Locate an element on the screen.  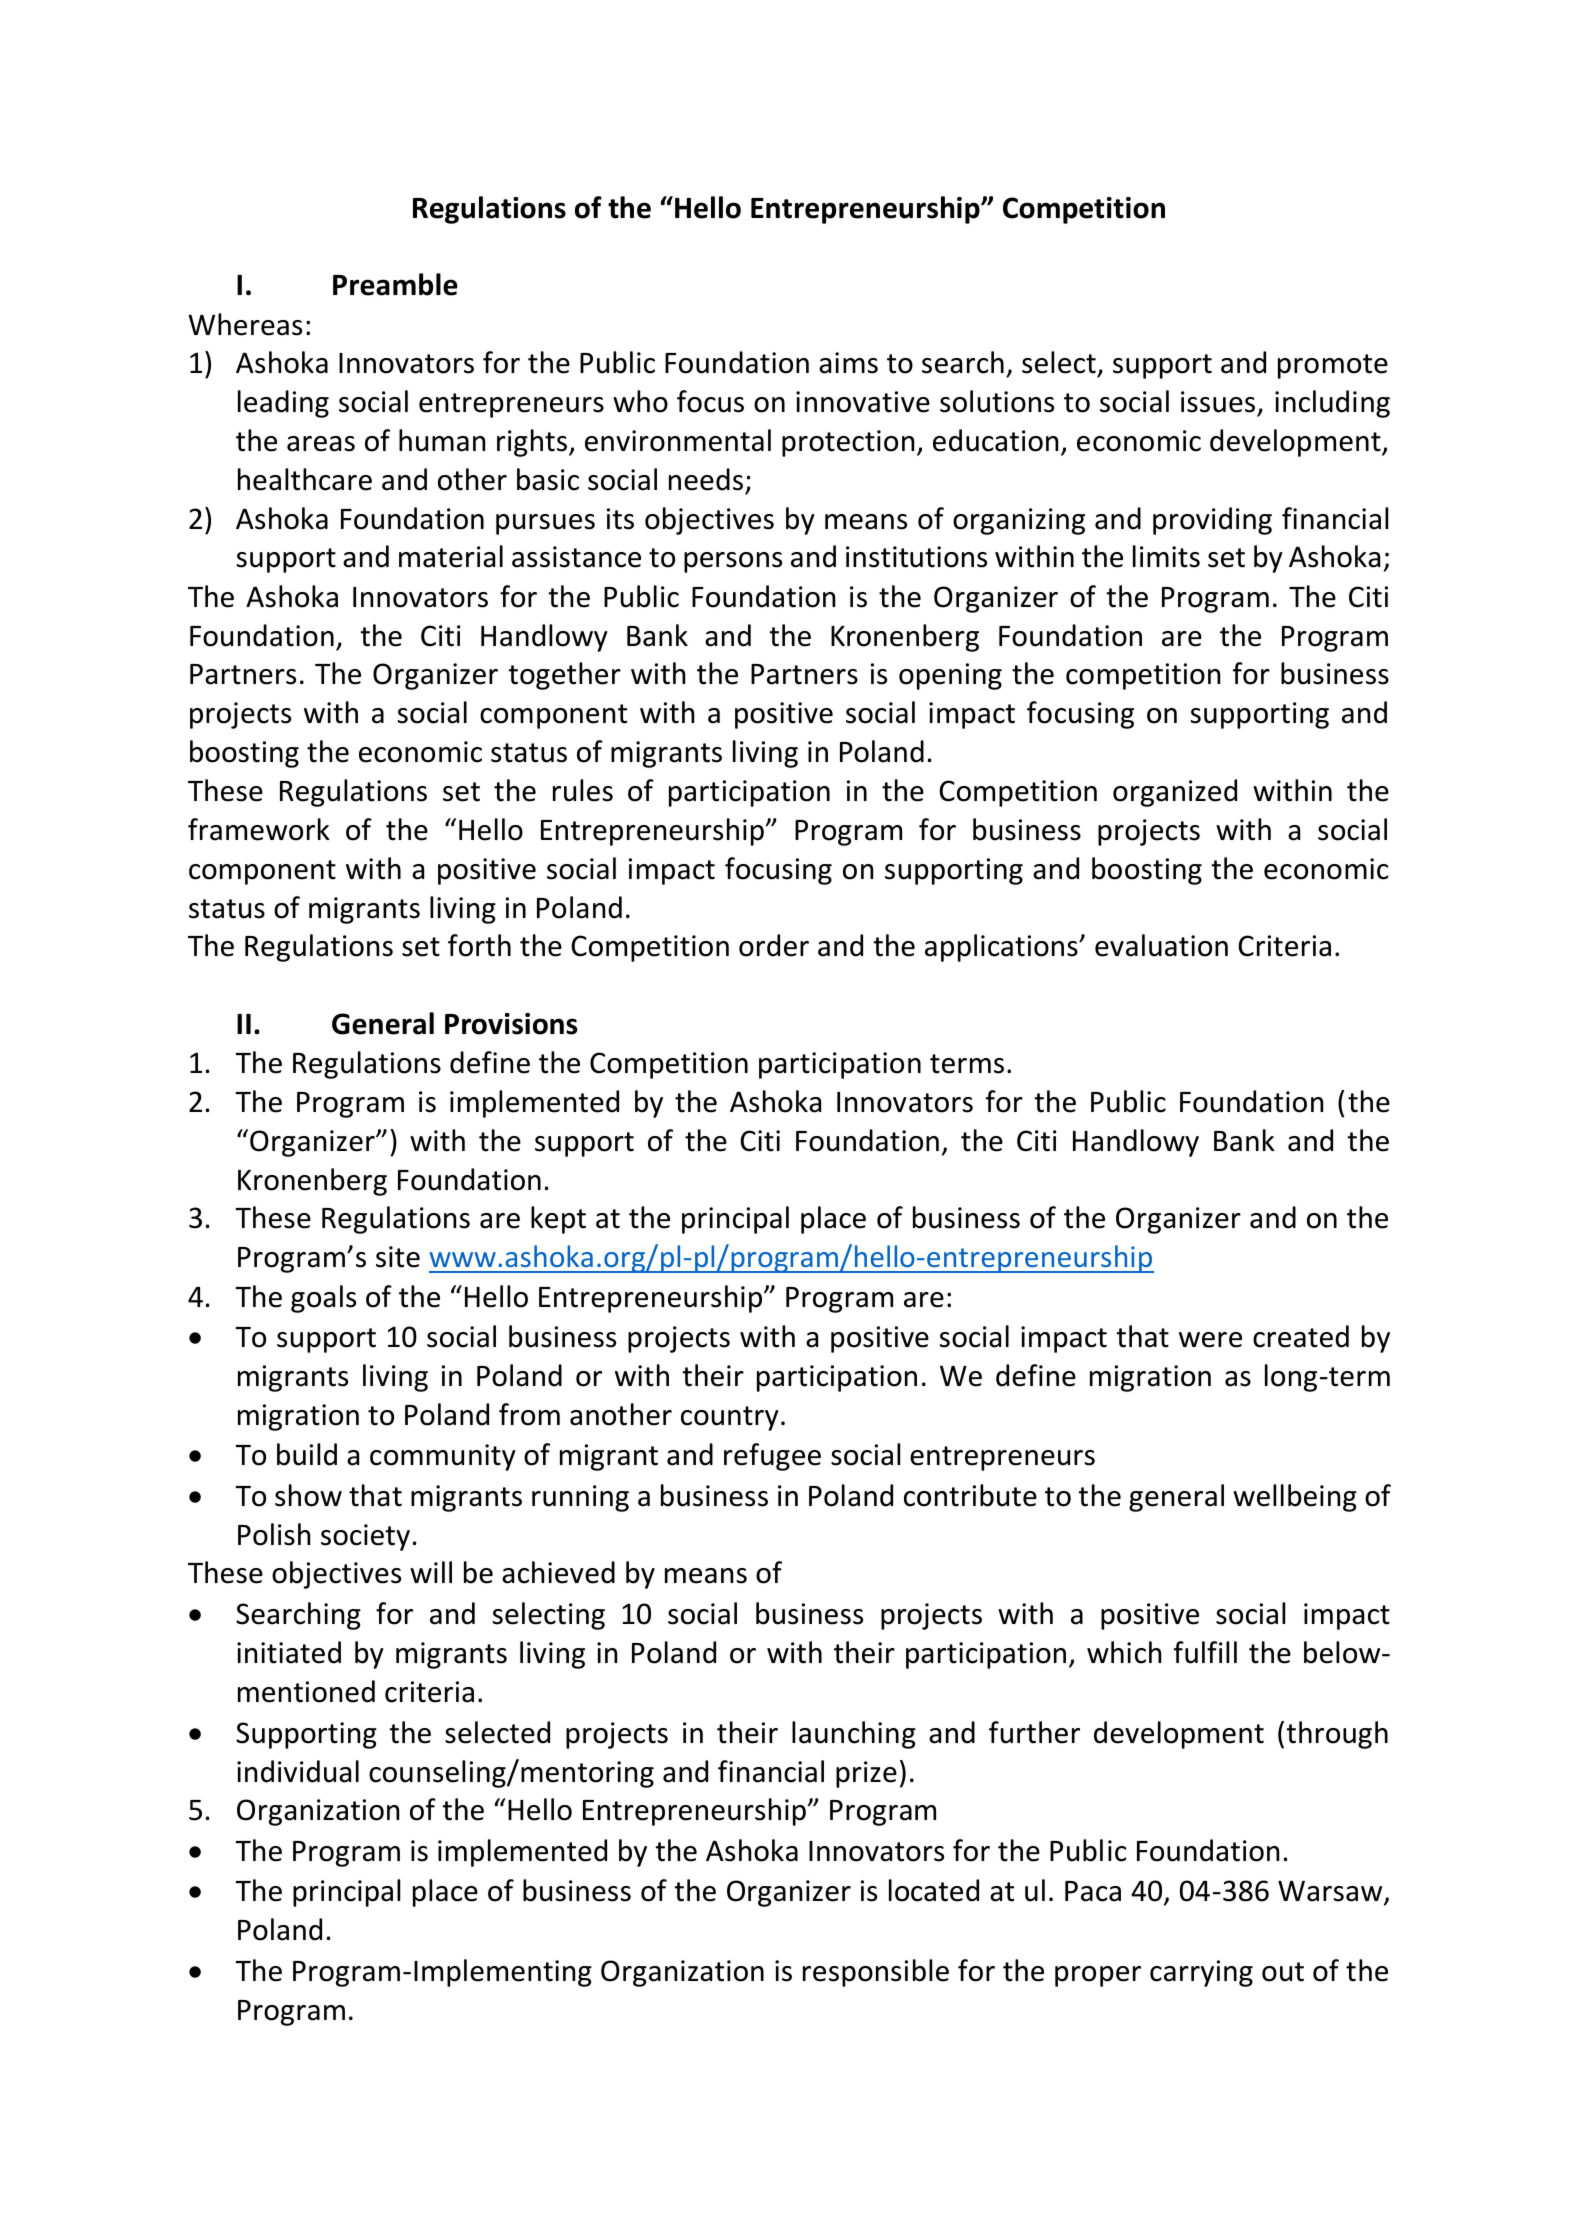
Preamble is located at coordinates (395, 284).
